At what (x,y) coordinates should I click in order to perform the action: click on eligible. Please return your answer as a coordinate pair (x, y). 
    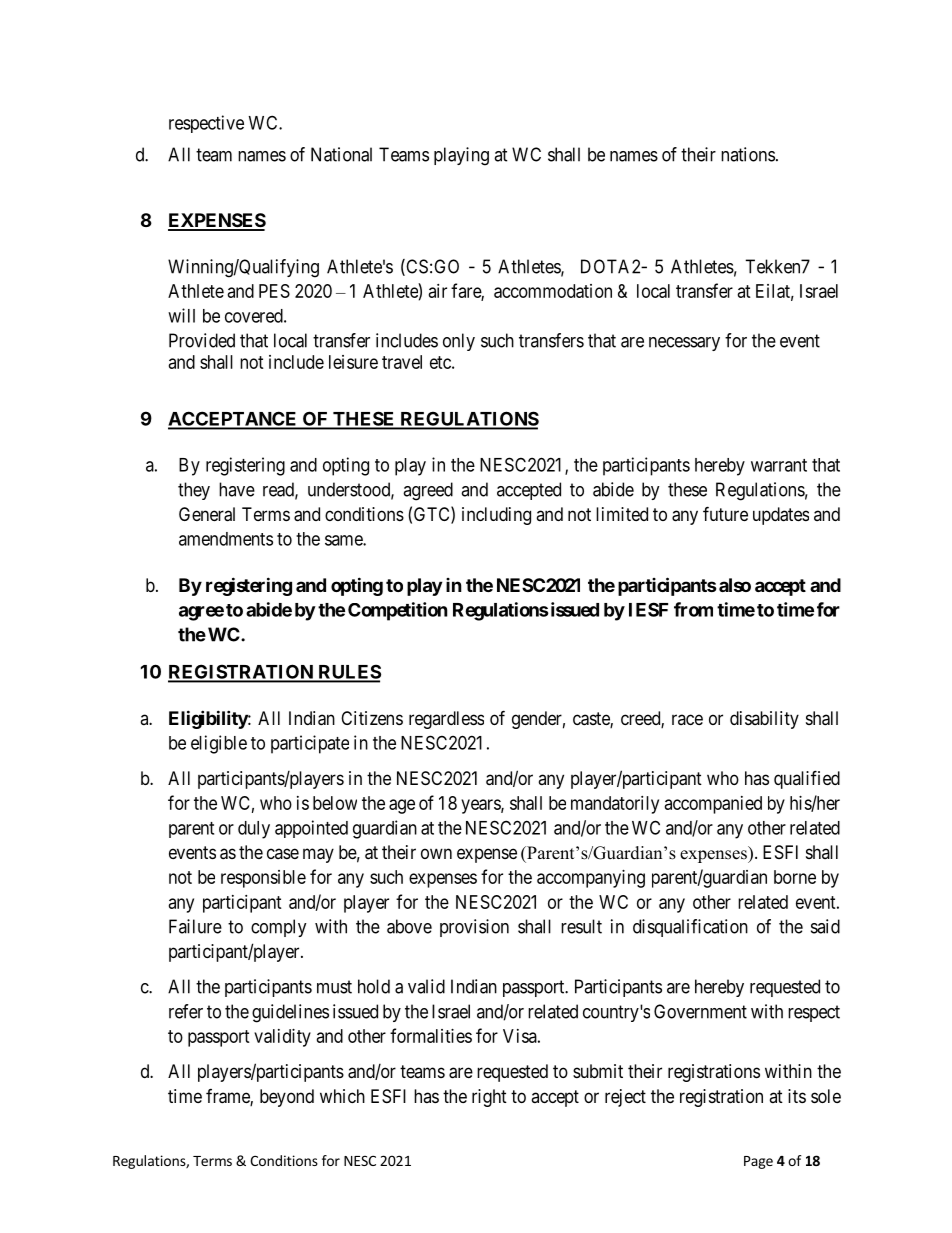
    Looking at the image, I should click on (219, 744).
